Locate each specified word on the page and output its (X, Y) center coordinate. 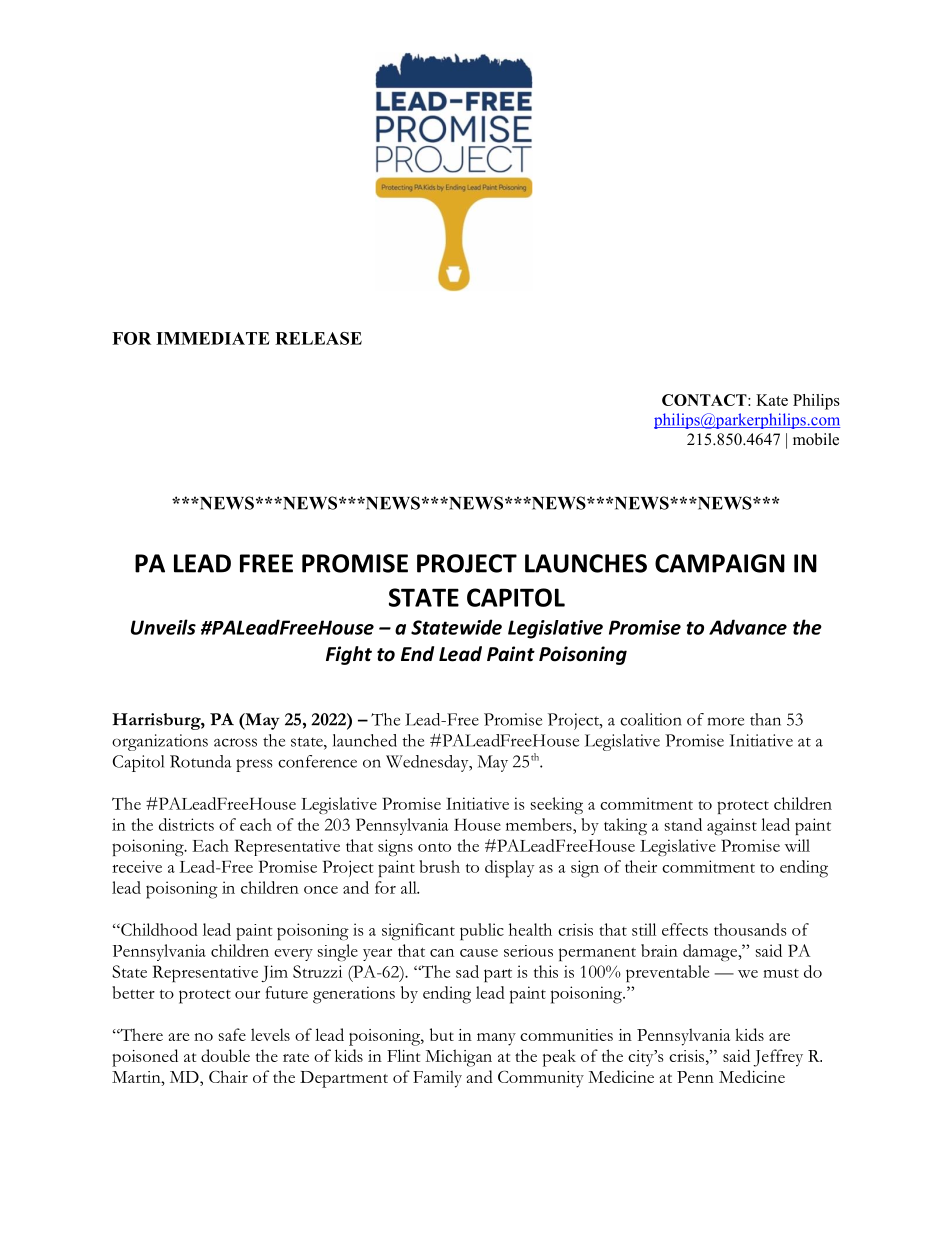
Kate (772, 400)
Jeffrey (778, 1058)
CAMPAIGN (720, 563)
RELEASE (318, 338)
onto (434, 847)
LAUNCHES (586, 563)
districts (186, 824)
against (732, 826)
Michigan (458, 1058)
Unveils (163, 627)
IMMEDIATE (213, 338)
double (225, 1055)
